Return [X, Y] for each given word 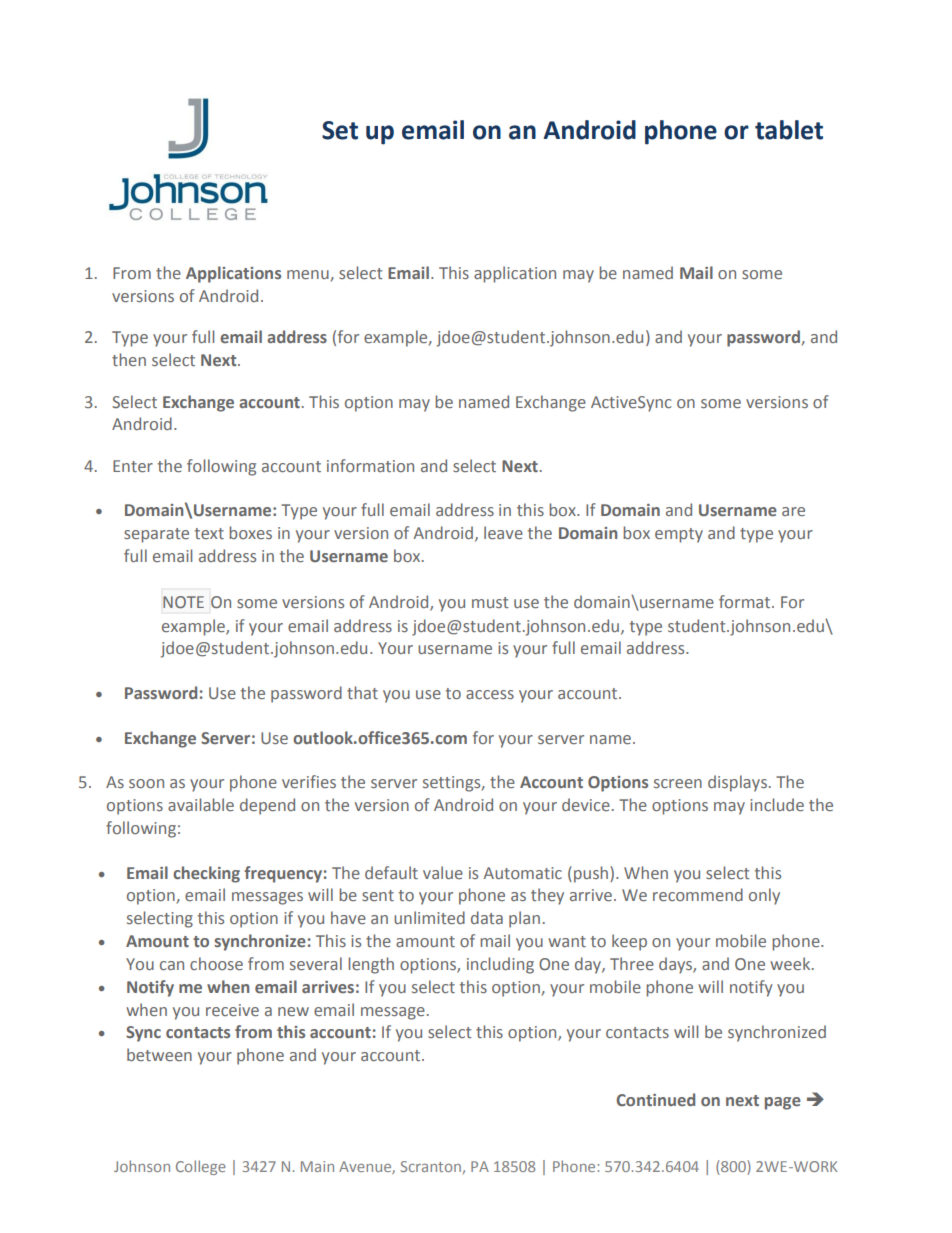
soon [146, 783]
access [490, 694]
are [793, 511]
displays [737, 783]
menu [309, 276]
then [129, 359]
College [201, 1167]
